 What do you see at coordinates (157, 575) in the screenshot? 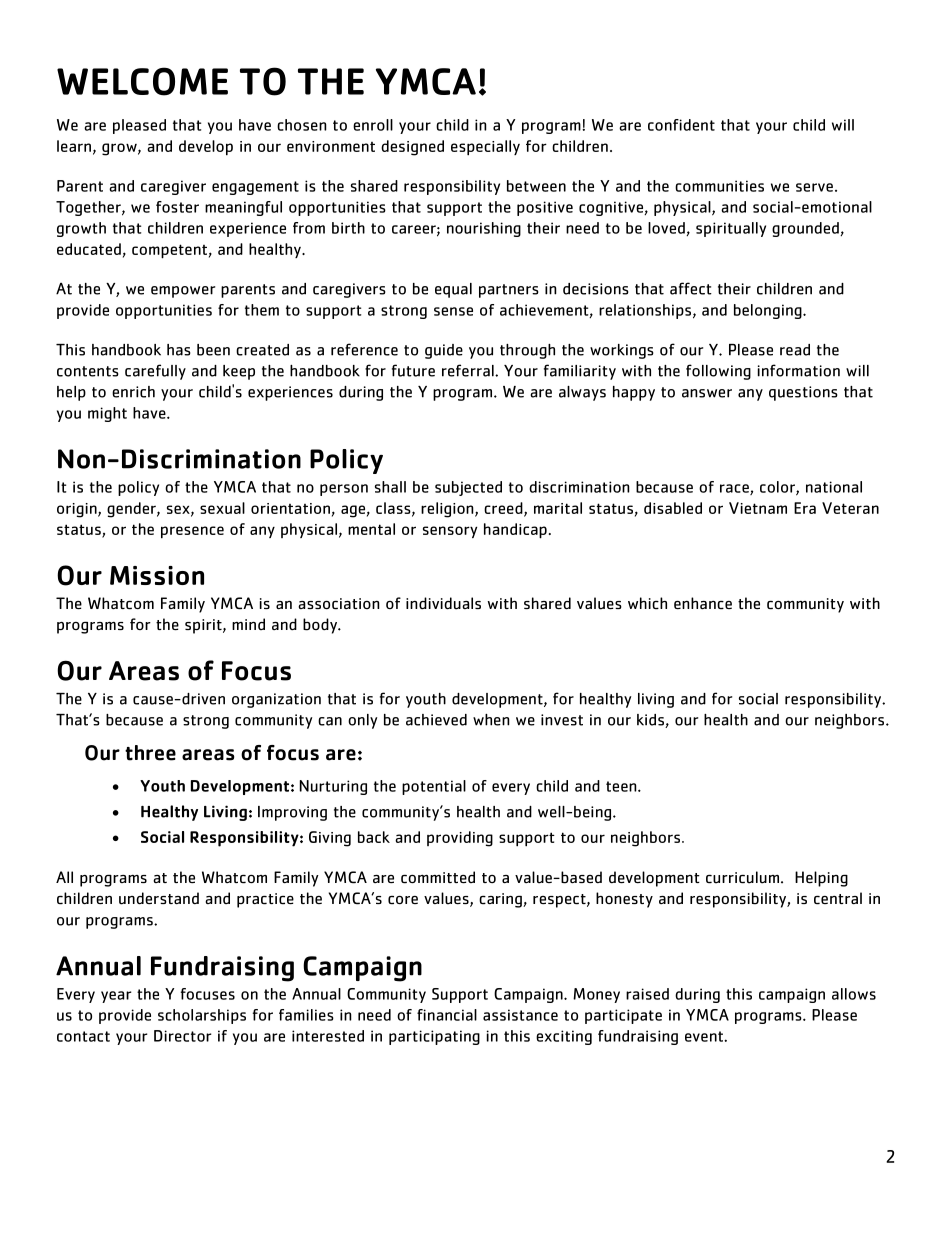
I see `Mission` at bounding box center [157, 575].
